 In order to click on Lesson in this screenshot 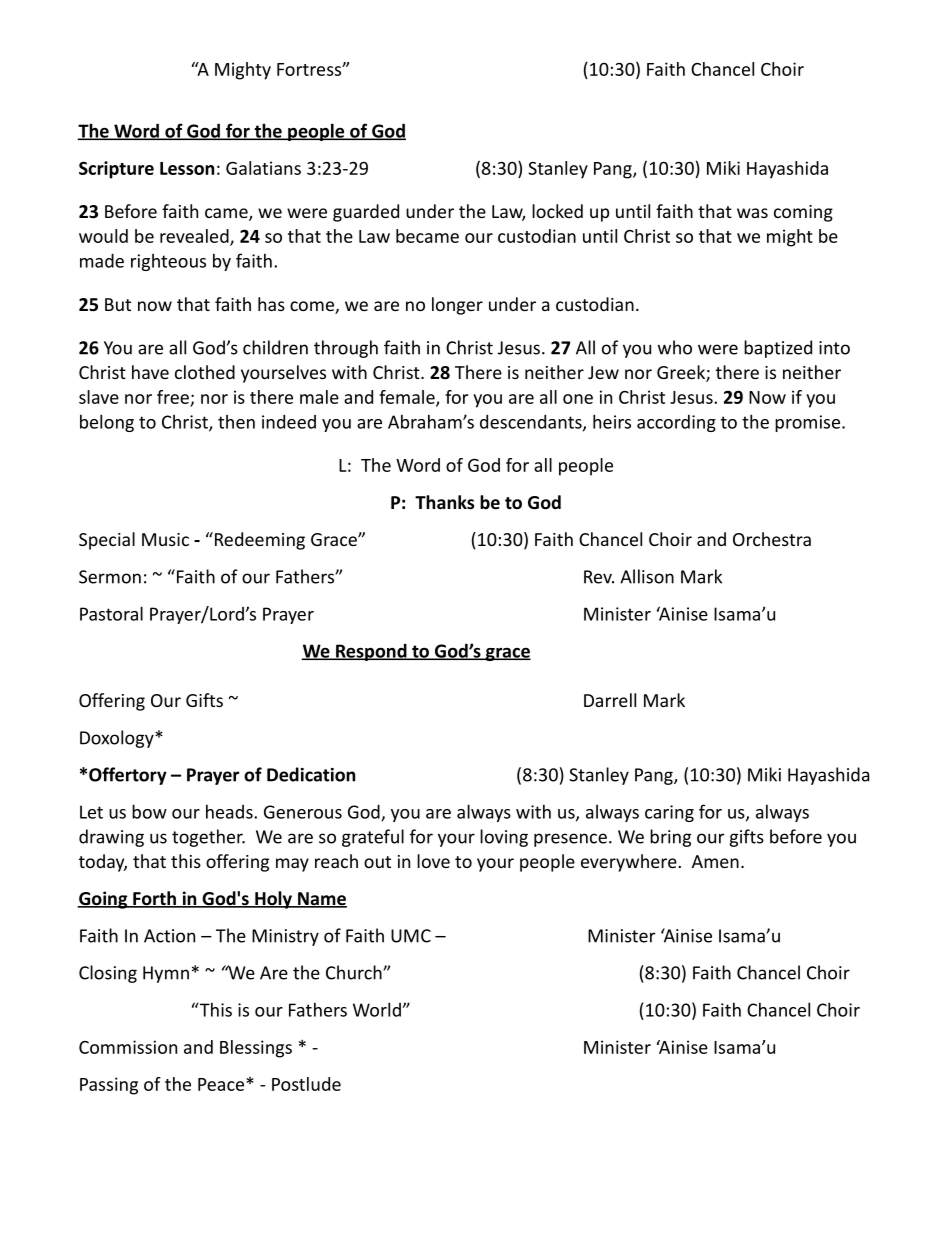, I will do `click(187, 168)`.
